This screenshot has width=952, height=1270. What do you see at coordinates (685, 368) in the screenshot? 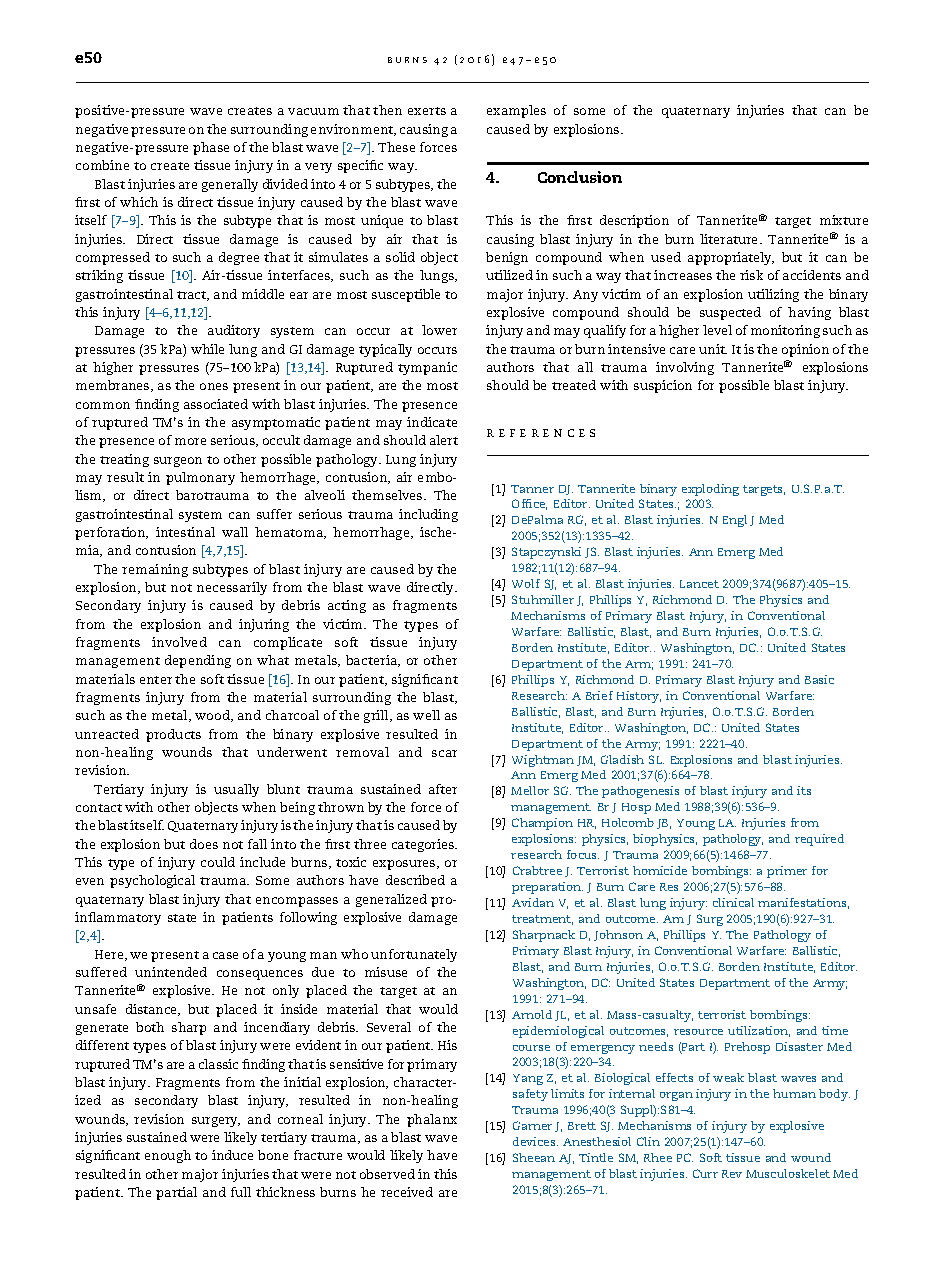
I see `involving` at bounding box center [685, 368].
